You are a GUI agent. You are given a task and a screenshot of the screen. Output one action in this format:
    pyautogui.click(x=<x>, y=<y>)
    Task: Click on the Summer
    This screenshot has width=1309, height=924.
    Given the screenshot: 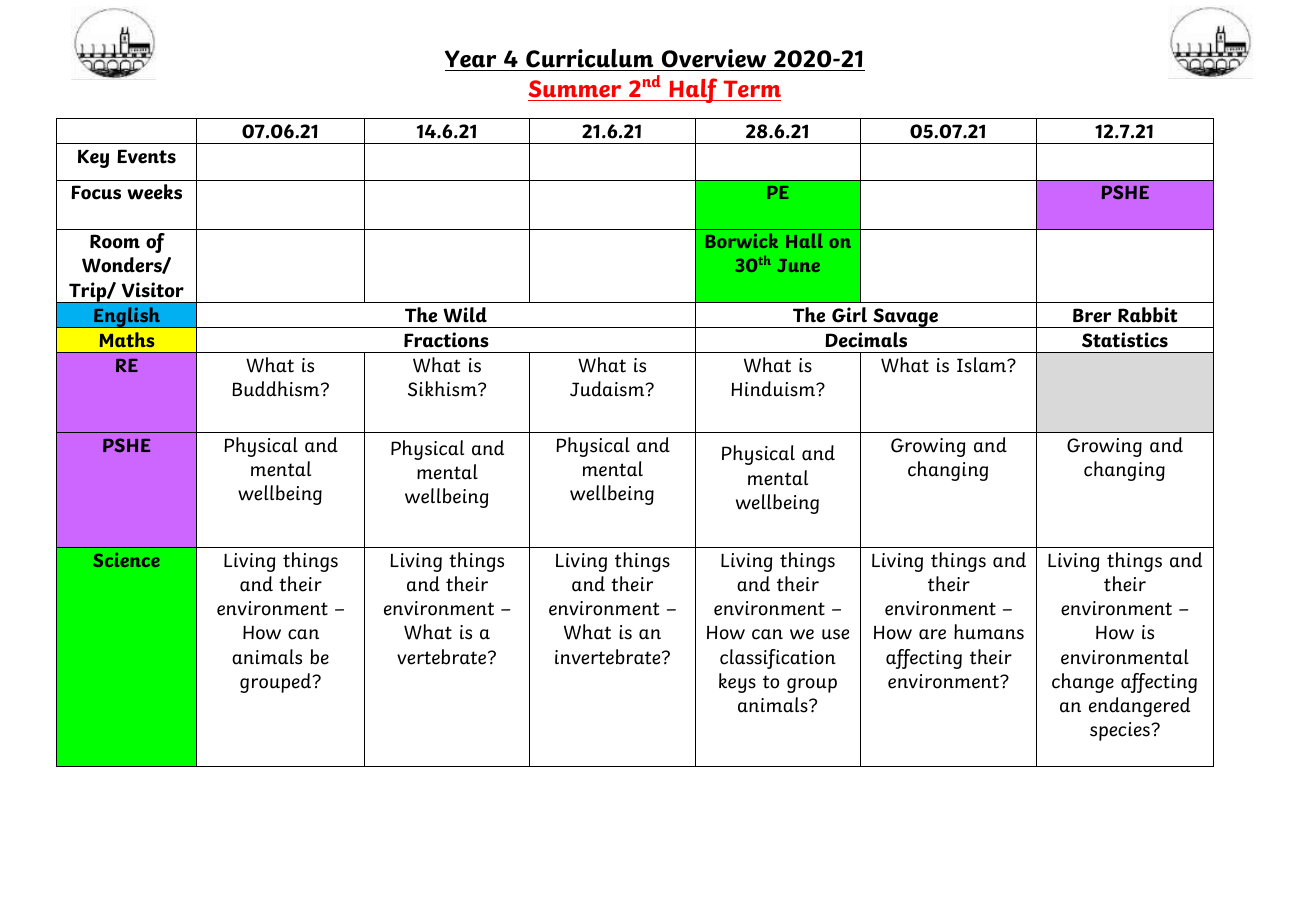 What is the action you would take?
    pyautogui.click(x=576, y=90)
